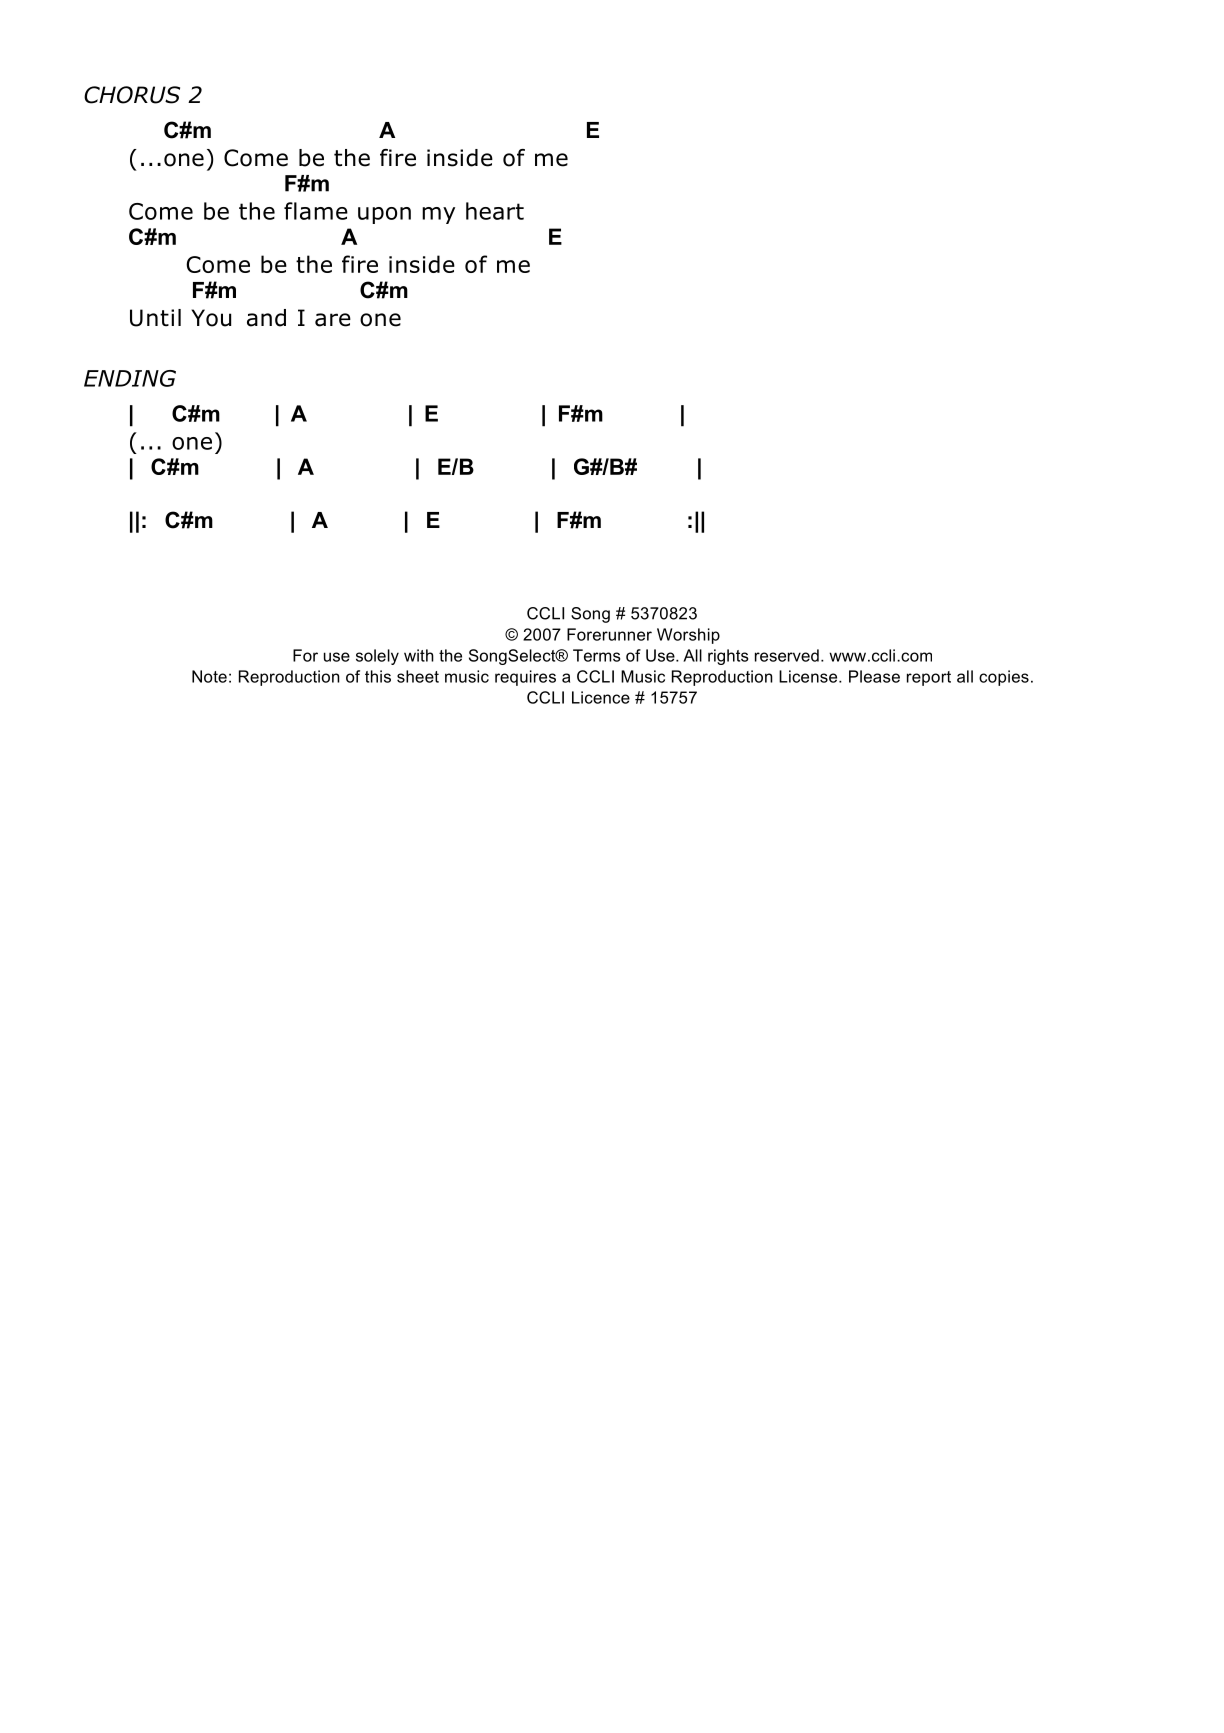  What do you see at coordinates (688, 636) in the screenshot?
I see `Worship` at bounding box center [688, 636].
